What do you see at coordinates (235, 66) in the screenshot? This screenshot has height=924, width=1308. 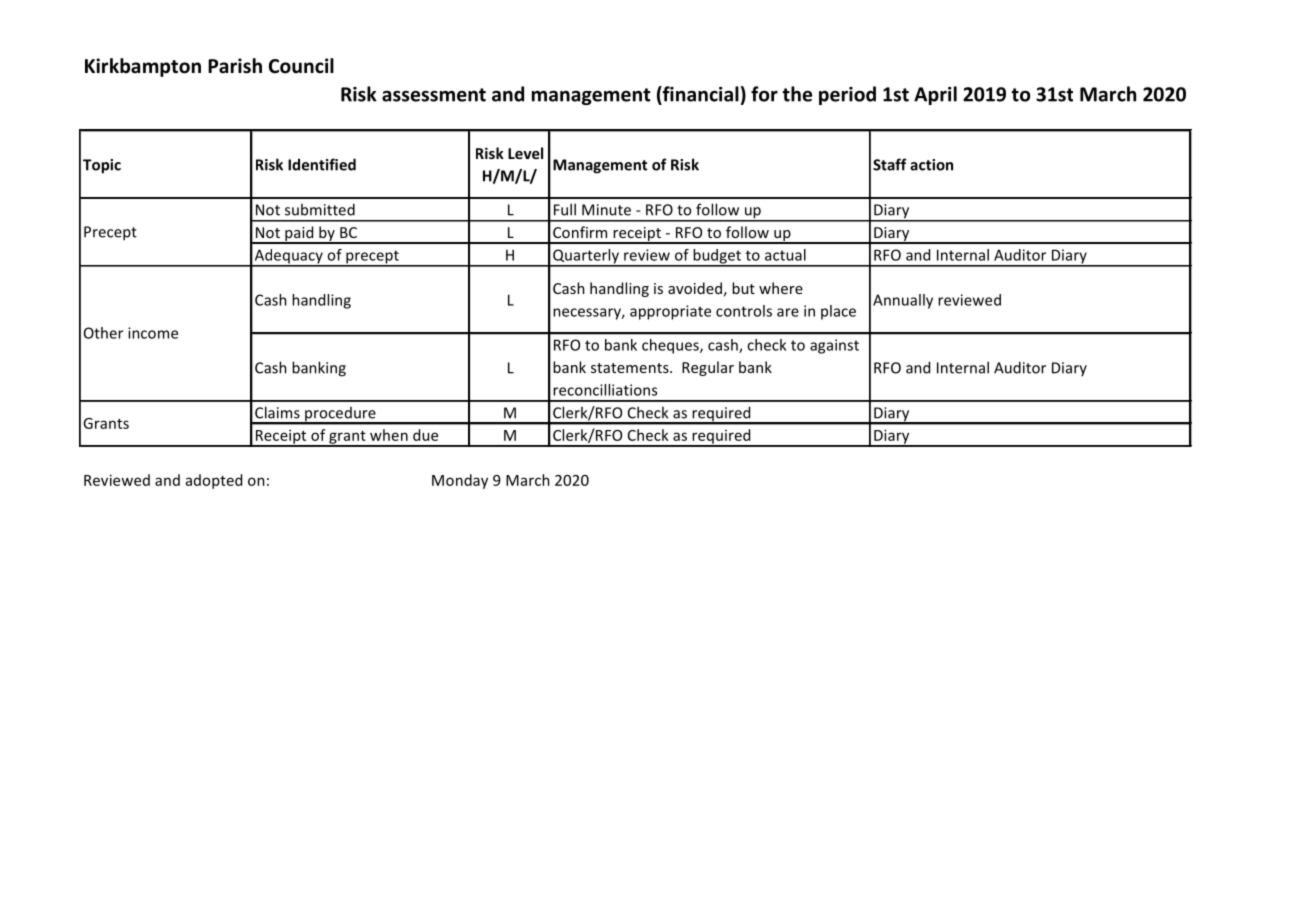 I see `Parish` at bounding box center [235, 66].
